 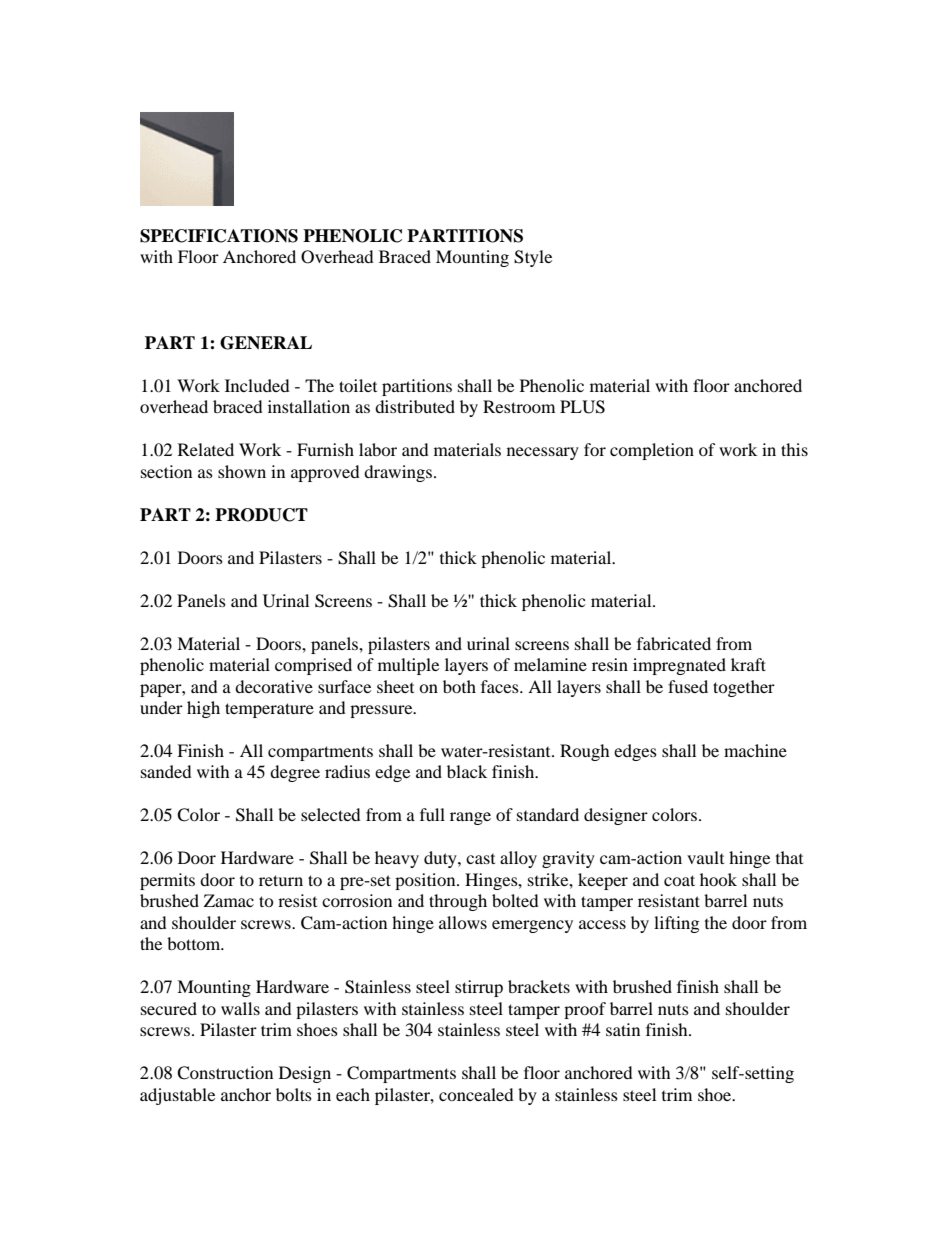 What do you see at coordinates (543, 453) in the image?
I see `necessary` at bounding box center [543, 453].
